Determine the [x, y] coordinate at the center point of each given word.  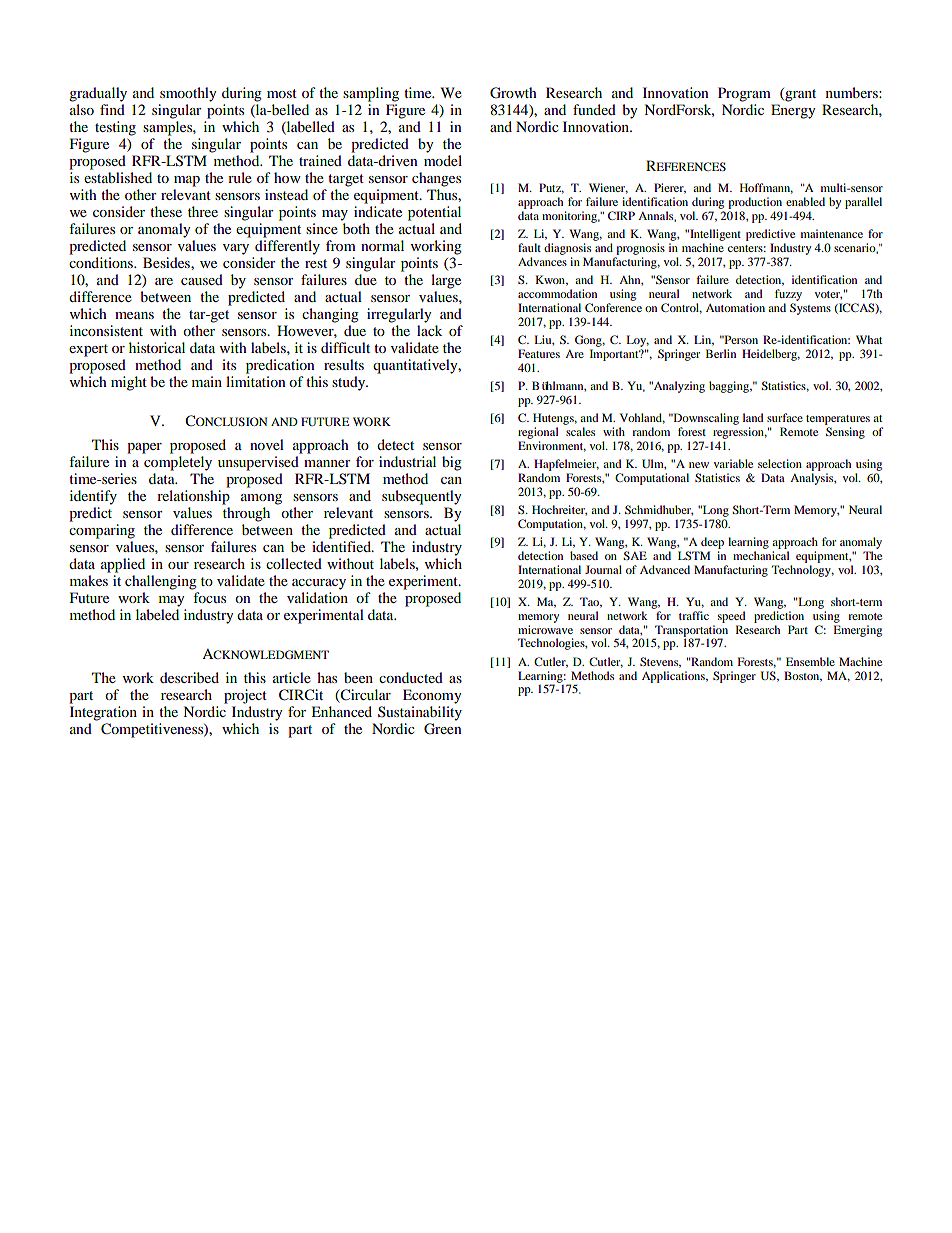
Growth [513, 93]
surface [785, 417]
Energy [793, 111]
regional [538, 433]
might [129, 383]
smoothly [188, 94]
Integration [103, 713]
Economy [432, 696]
